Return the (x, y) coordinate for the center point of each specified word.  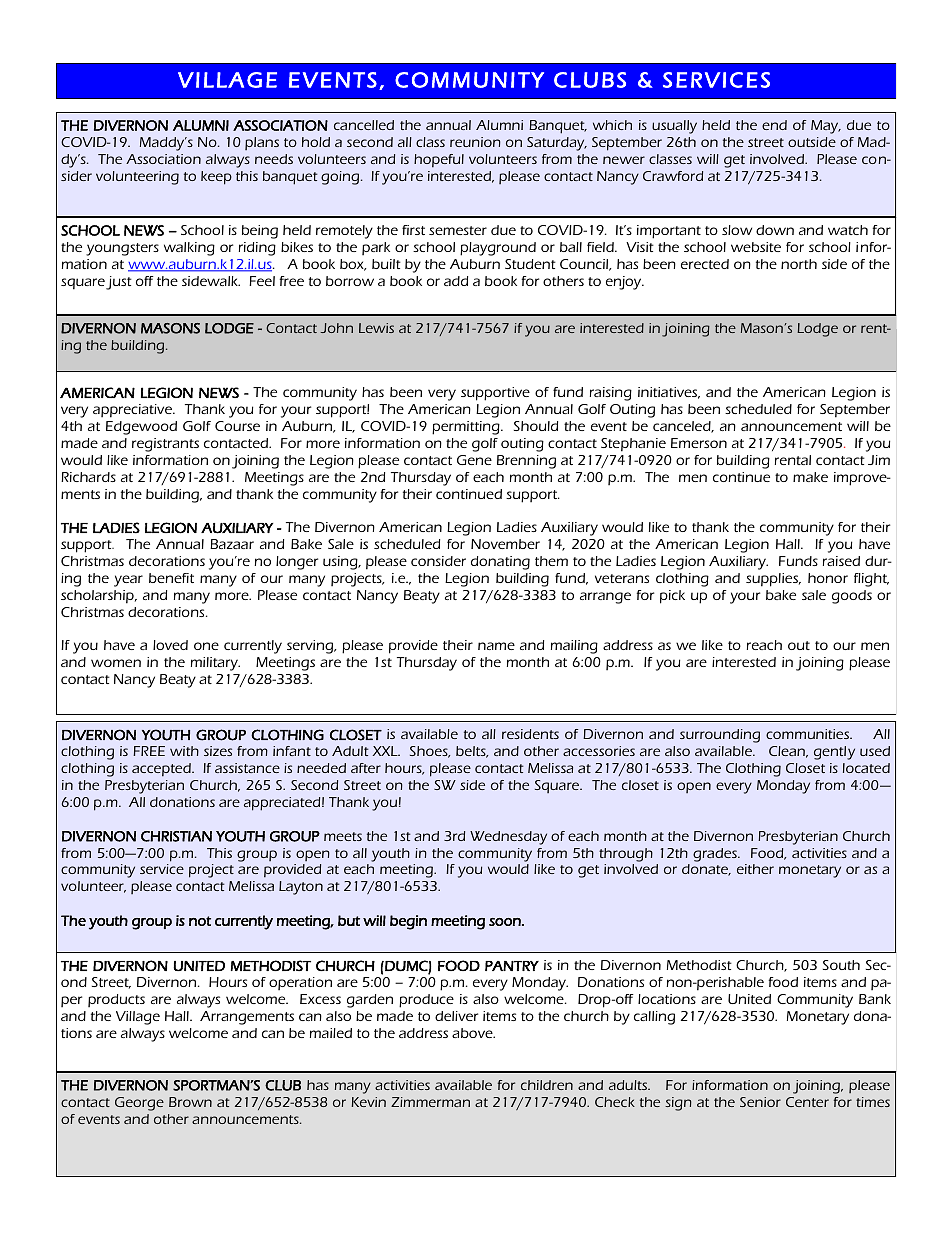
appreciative (133, 411)
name (496, 646)
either (755, 869)
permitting (467, 428)
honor (828, 578)
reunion (475, 142)
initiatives (669, 393)
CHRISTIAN (176, 836)
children (547, 1085)
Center (807, 1102)
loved (170, 645)
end (774, 125)
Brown (190, 1102)
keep (216, 178)
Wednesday (508, 838)
